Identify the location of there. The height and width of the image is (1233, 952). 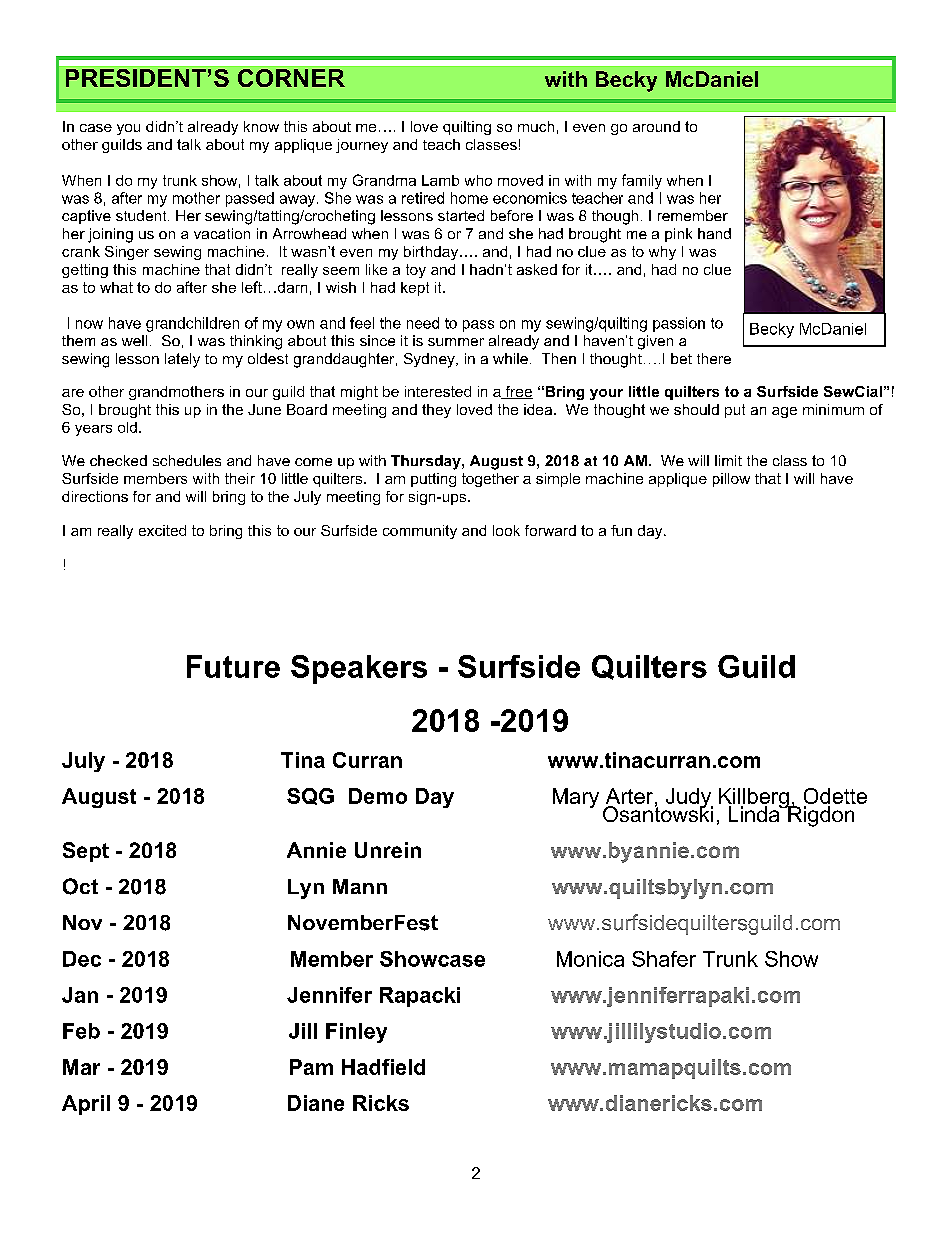
(714, 358).
